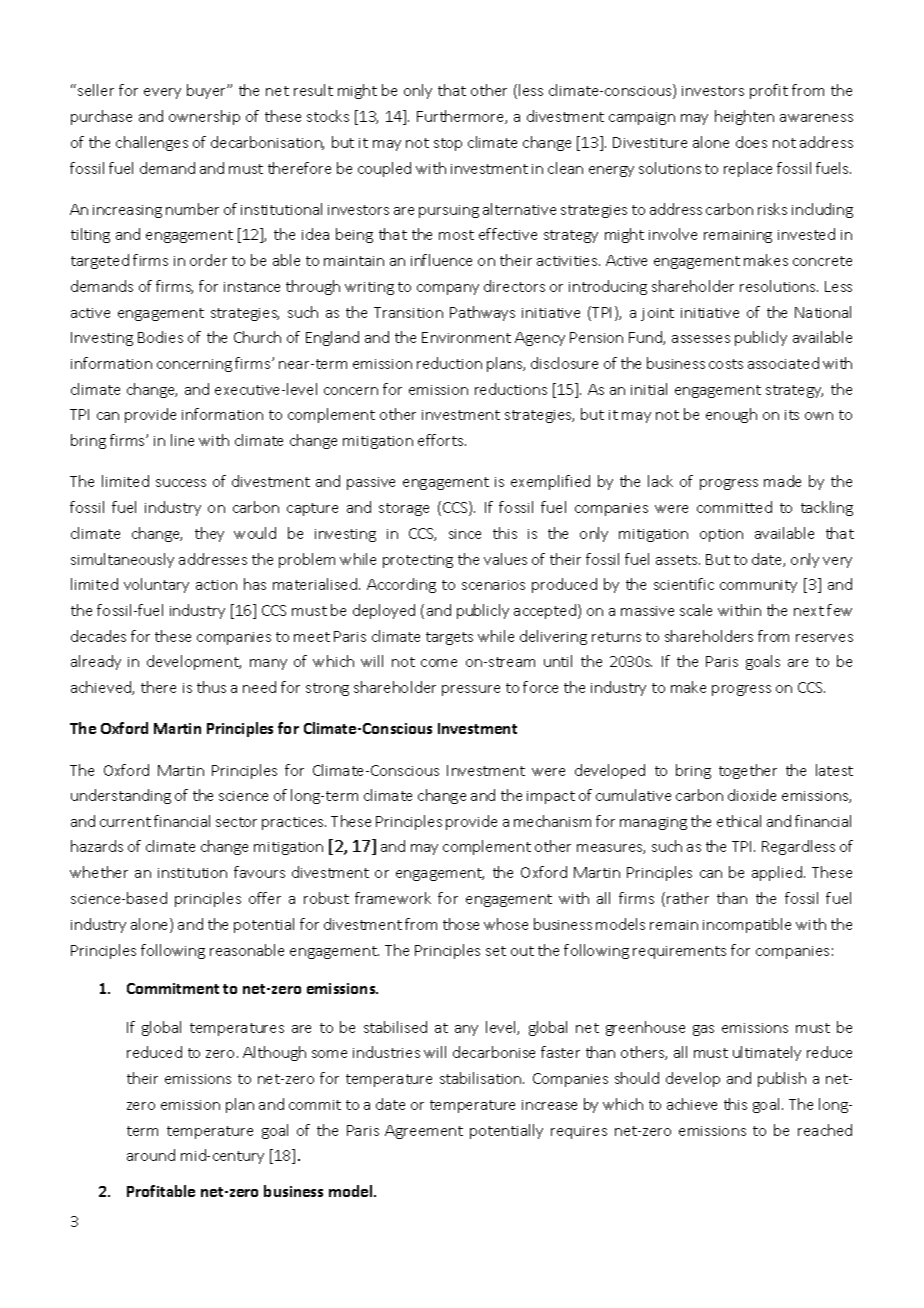  I want to click on efforts, so click(442, 440).
